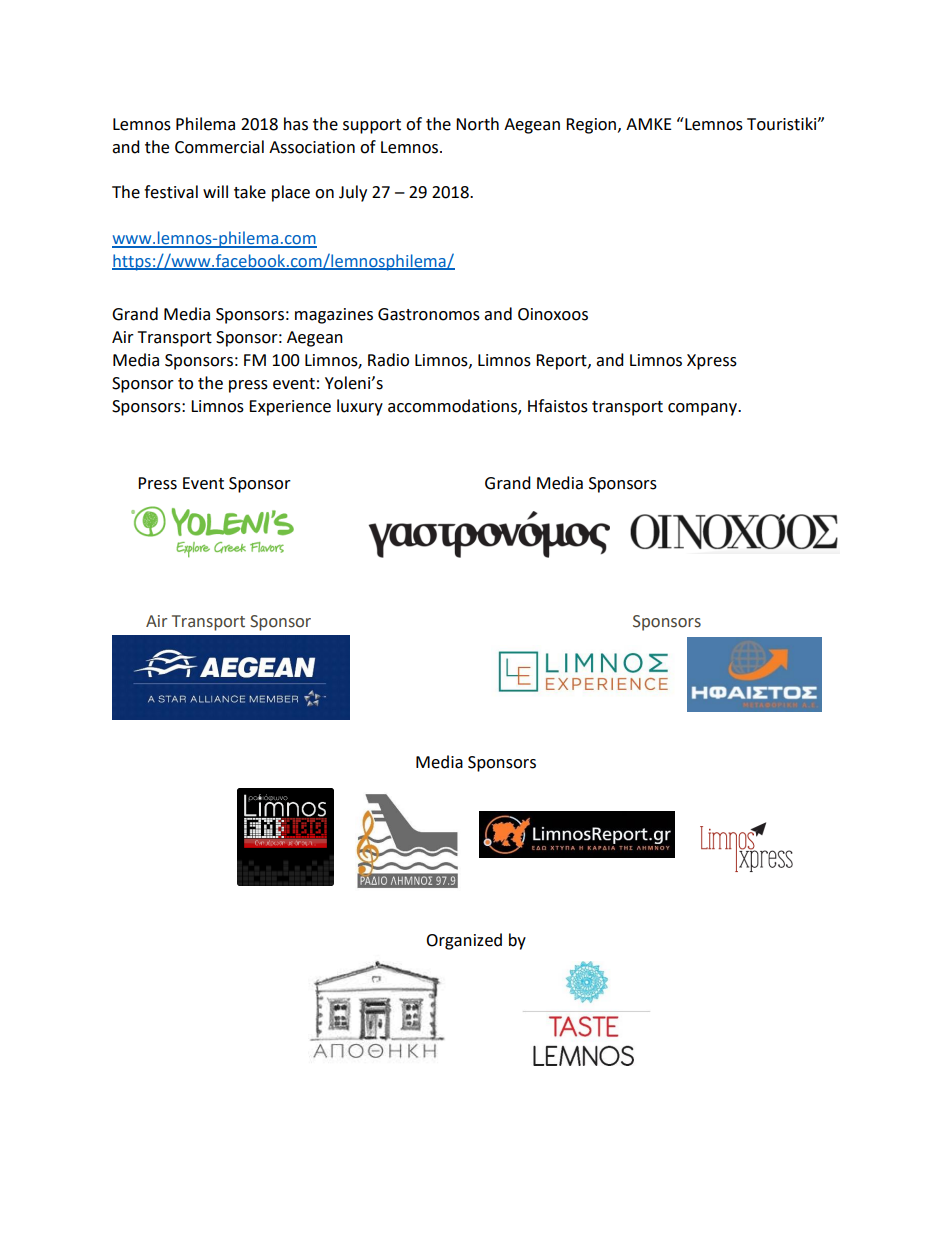 Image resolution: width=952 pixels, height=1233 pixels. What do you see at coordinates (219, 147) in the screenshot?
I see `Commercial` at bounding box center [219, 147].
